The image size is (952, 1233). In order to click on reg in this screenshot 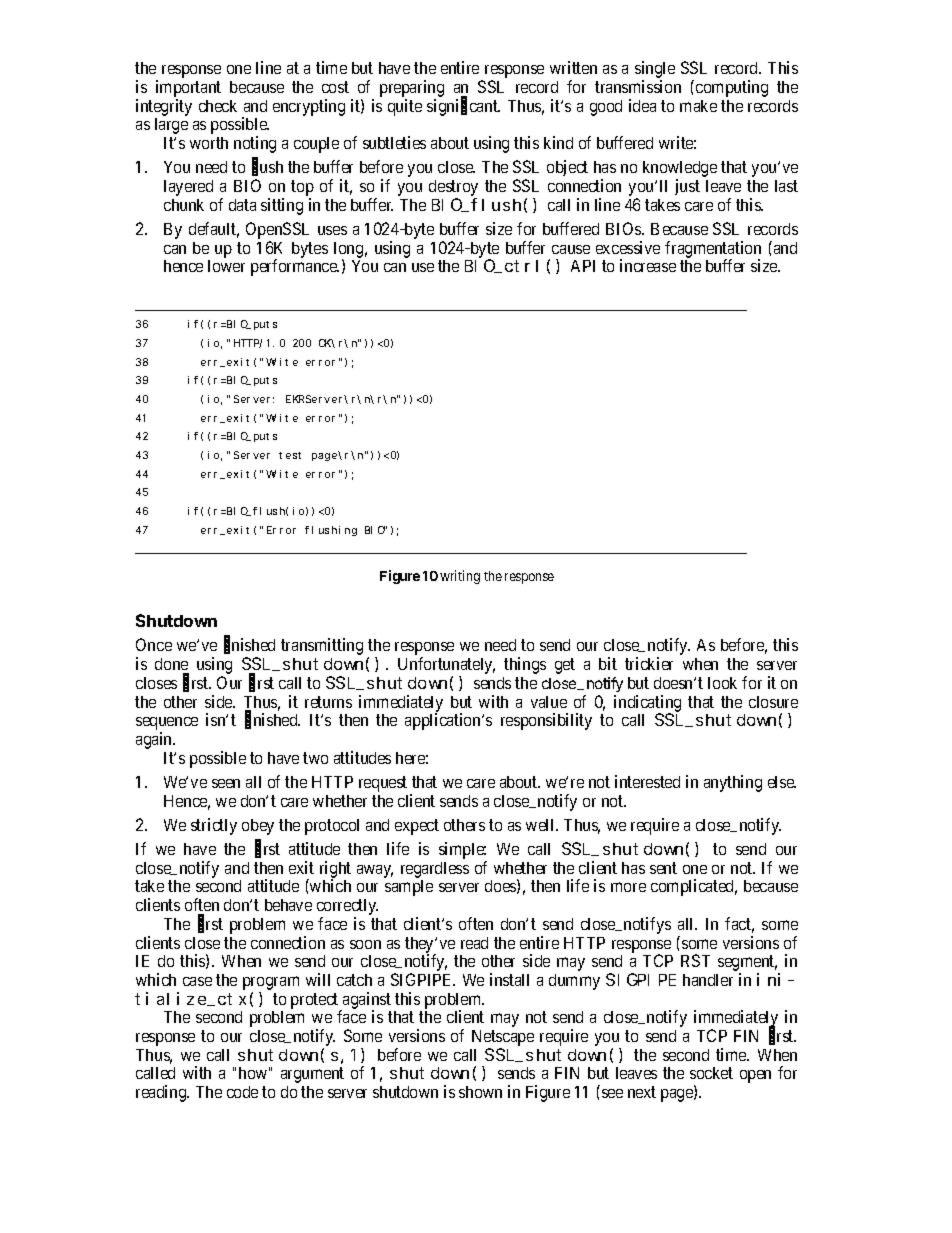, I will do `click(411, 871)`.
